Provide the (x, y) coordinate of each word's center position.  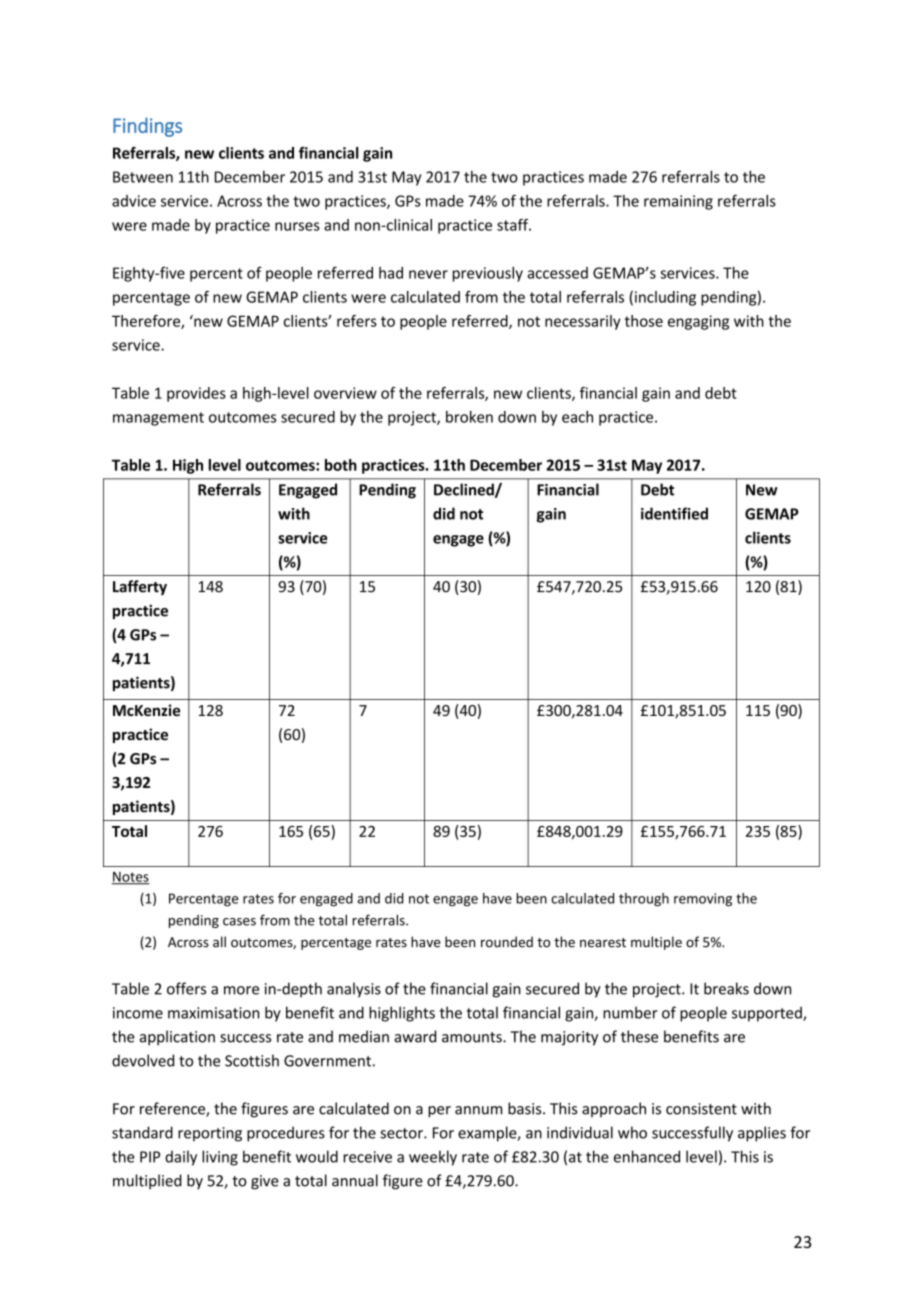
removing (703, 900)
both (341, 465)
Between (143, 177)
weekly (433, 1158)
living (220, 1158)
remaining (678, 202)
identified (674, 513)
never (428, 274)
